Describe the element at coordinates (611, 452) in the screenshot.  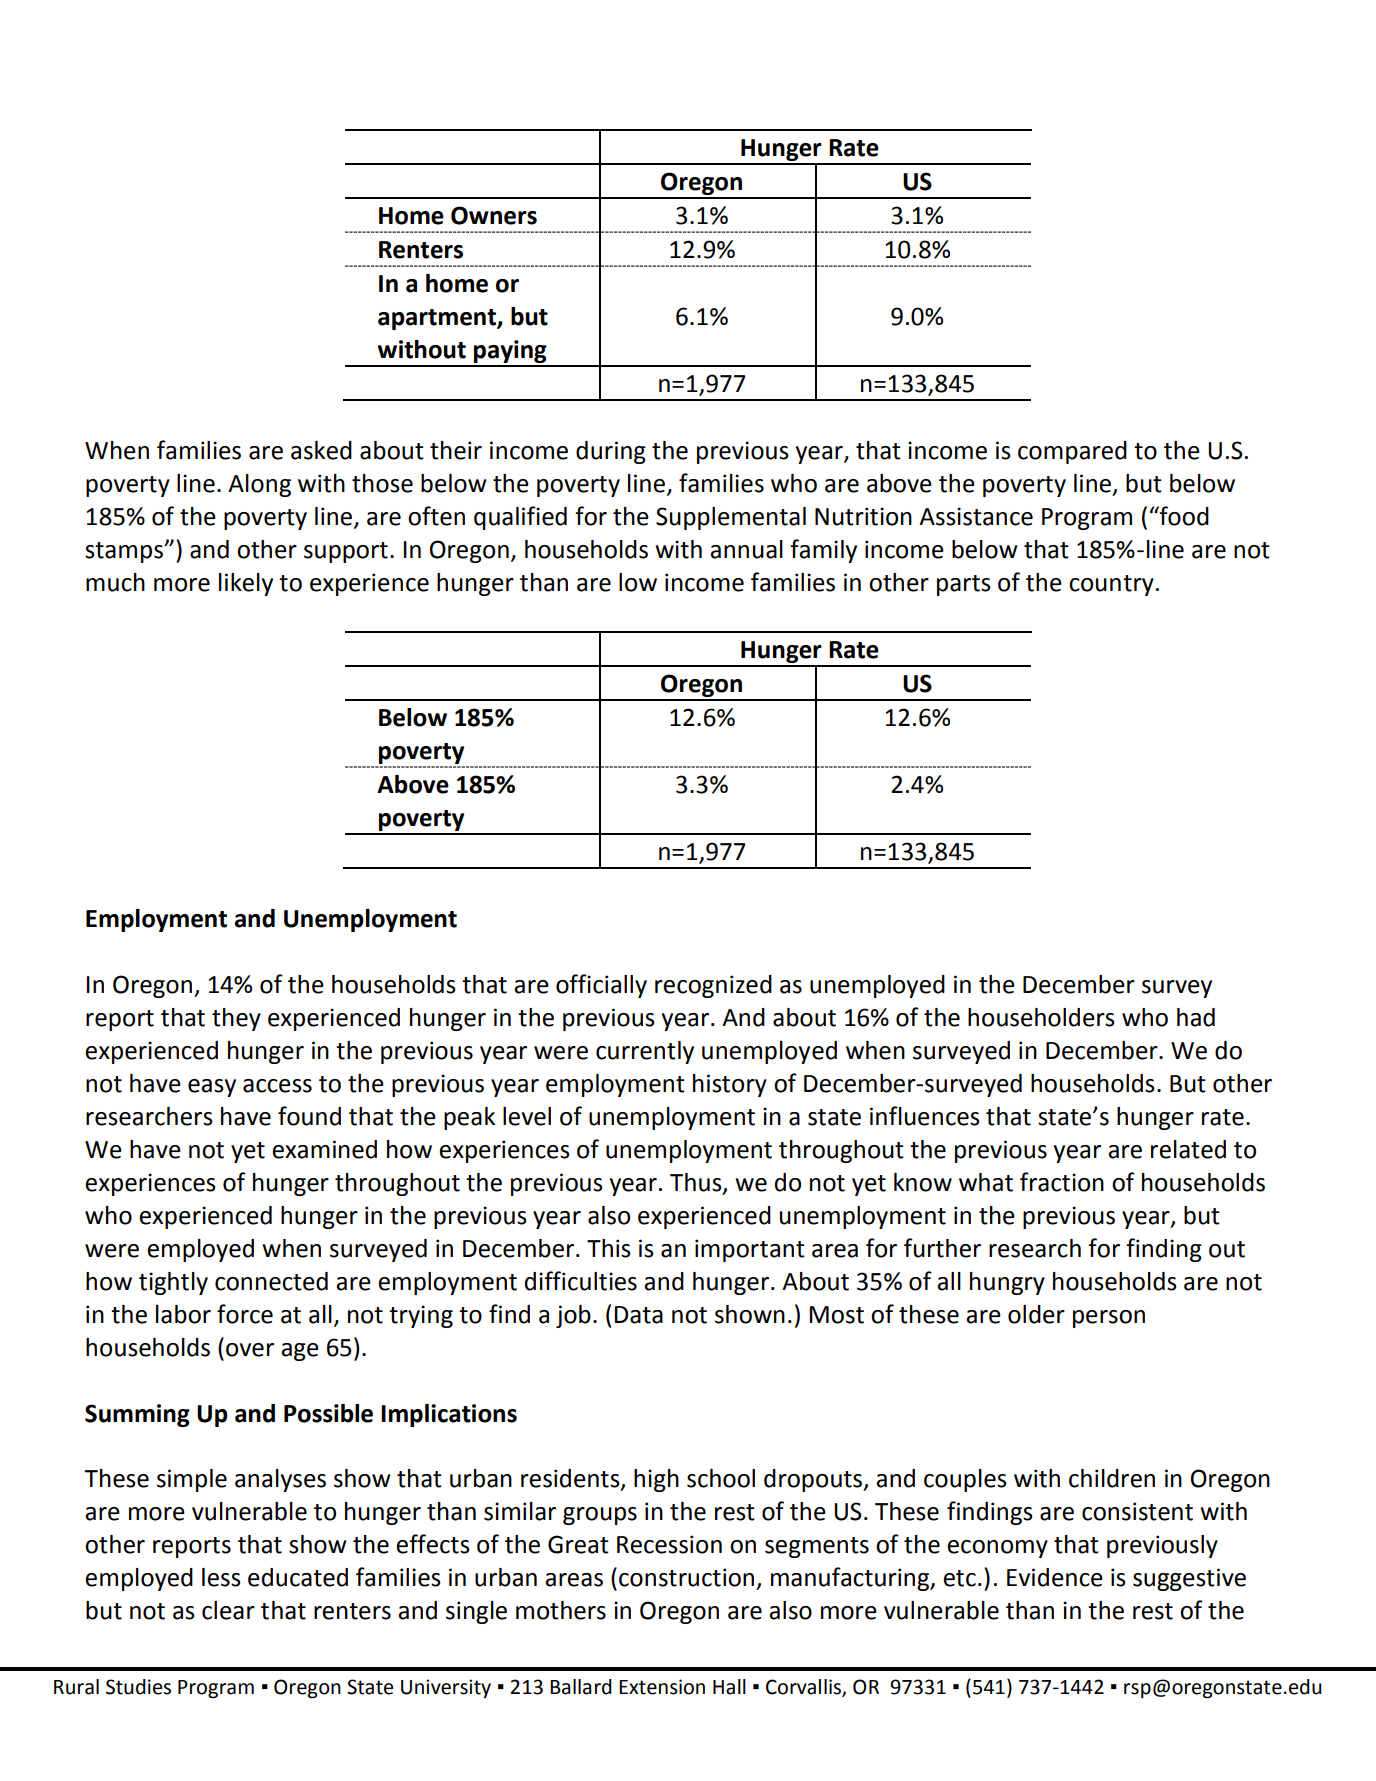
I see `during` at that location.
